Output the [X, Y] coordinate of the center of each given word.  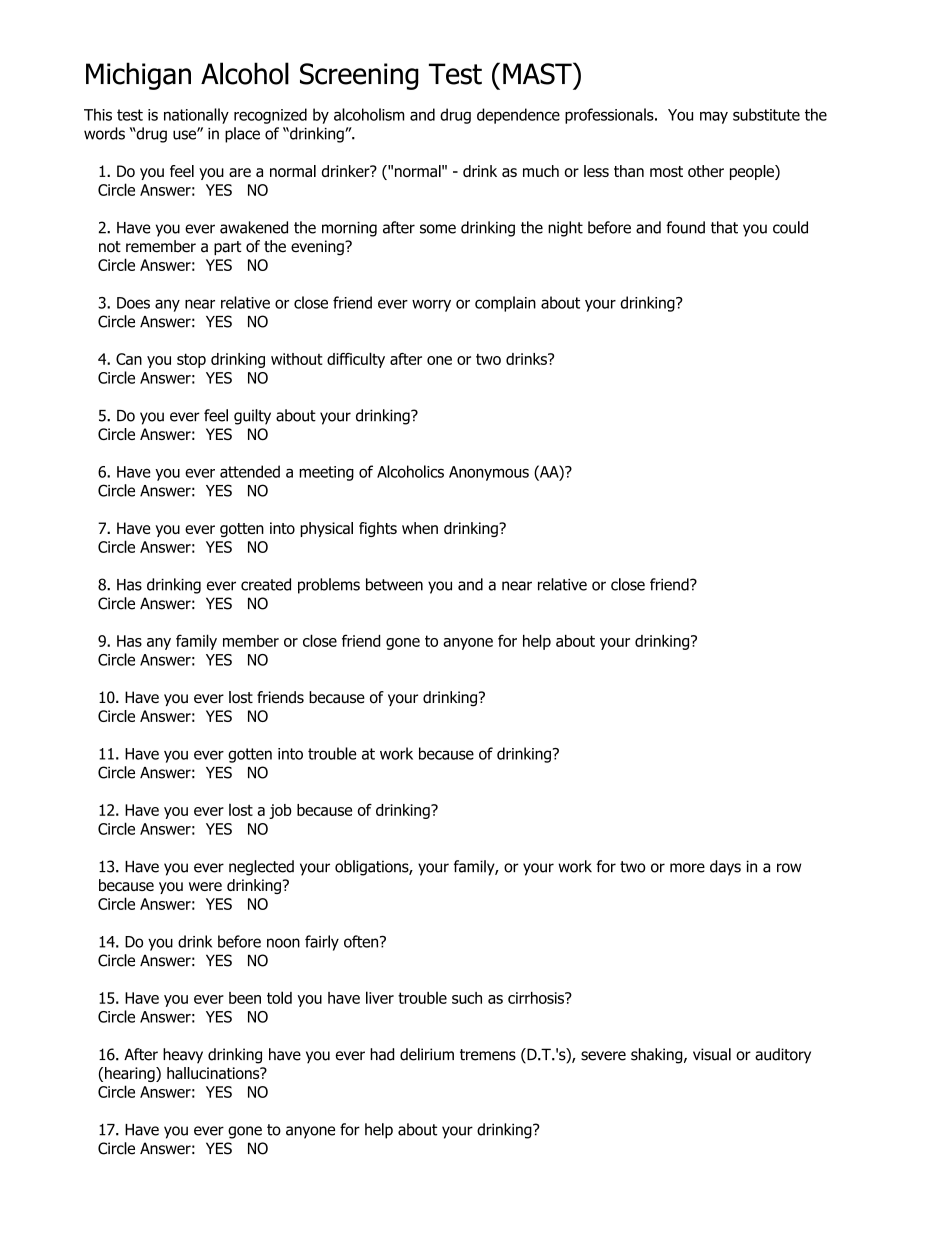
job [280, 811]
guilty [252, 417]
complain [505, 304]
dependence [518, 116]
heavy [183, 1056]
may [714, 117]
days [725, 868]
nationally [196, 116]
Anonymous [489, 473]
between [394, 584]
